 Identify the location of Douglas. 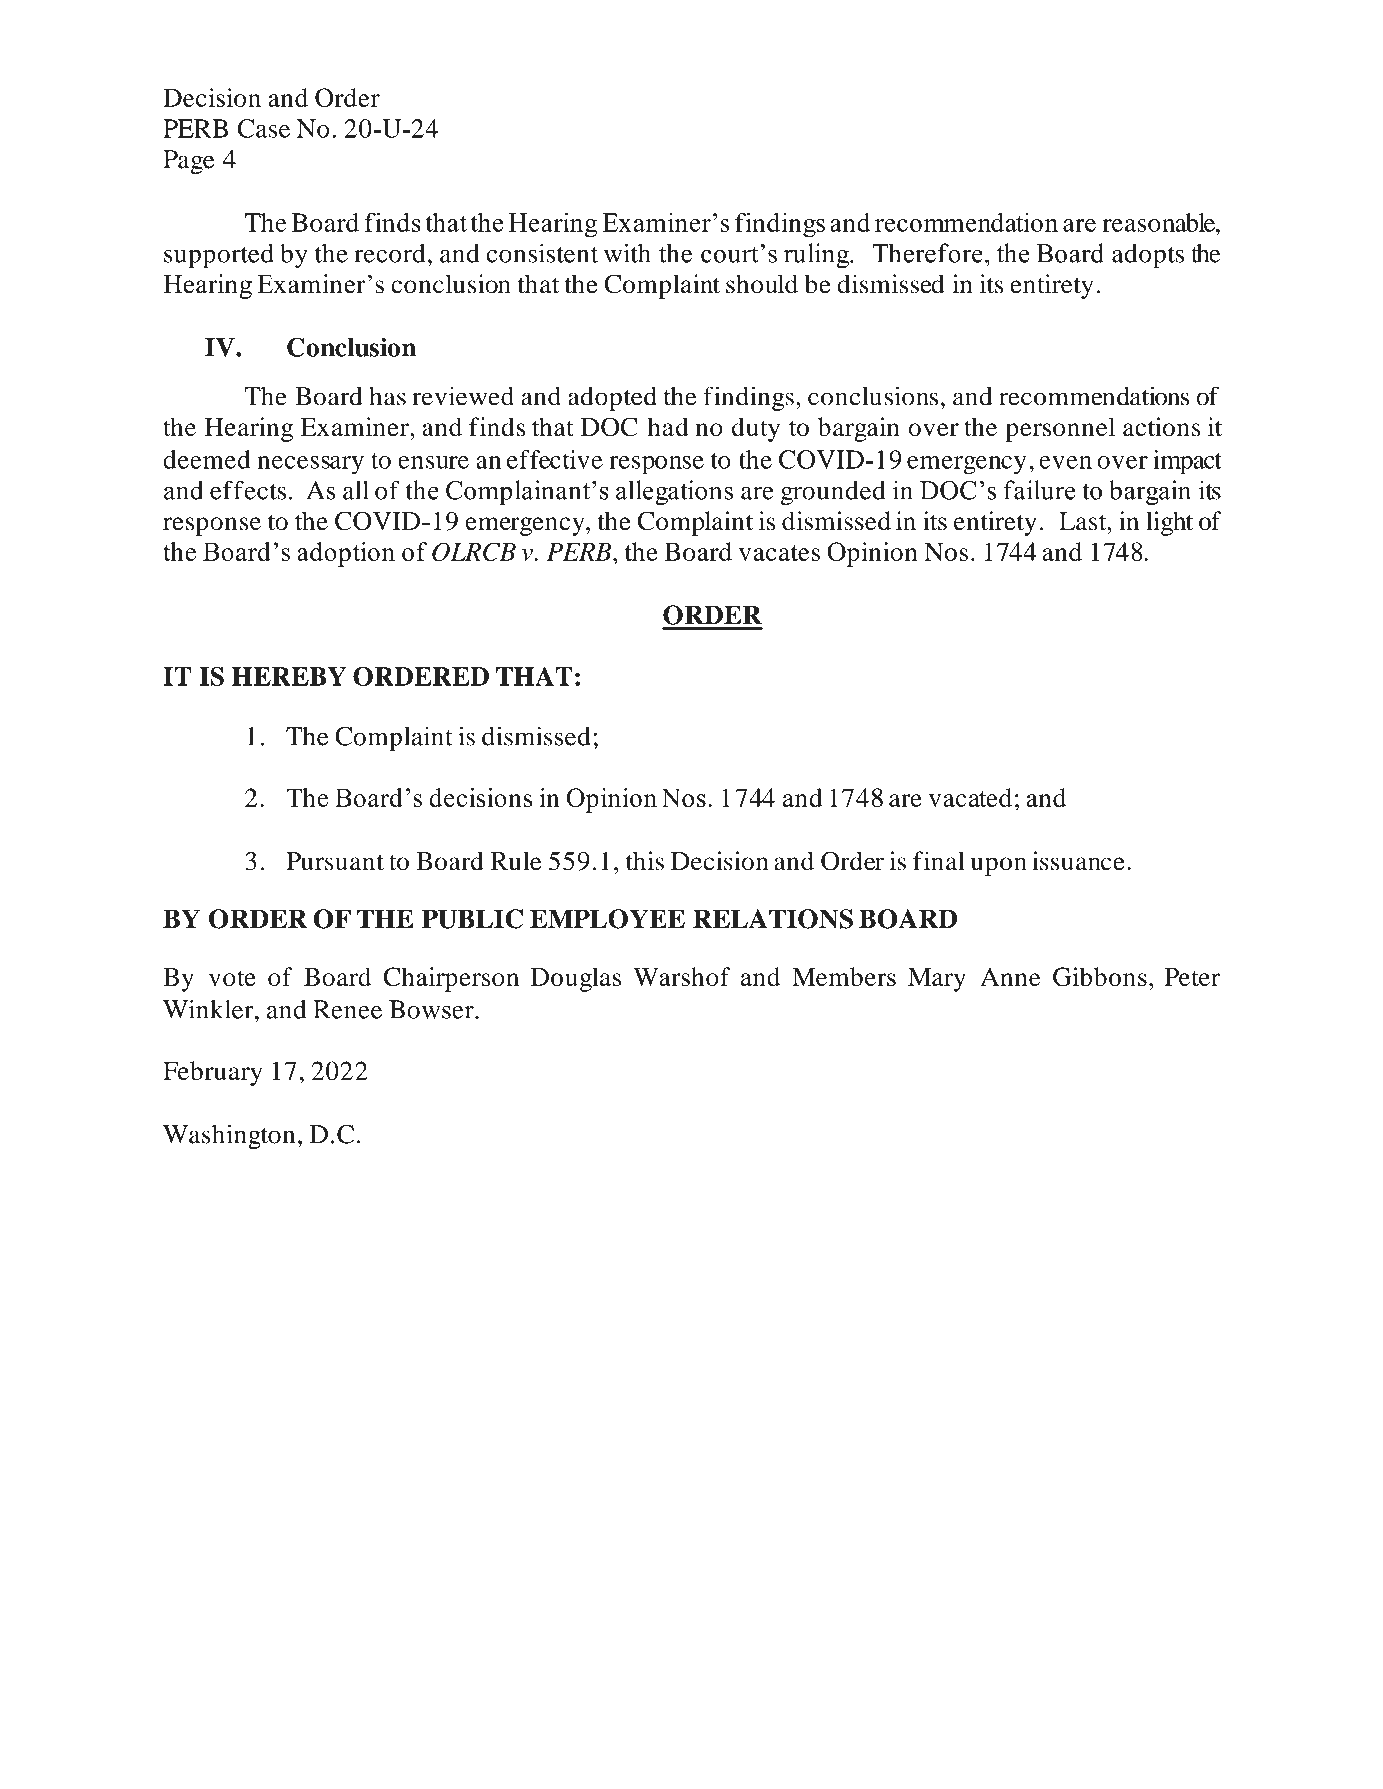
(576, 979).
